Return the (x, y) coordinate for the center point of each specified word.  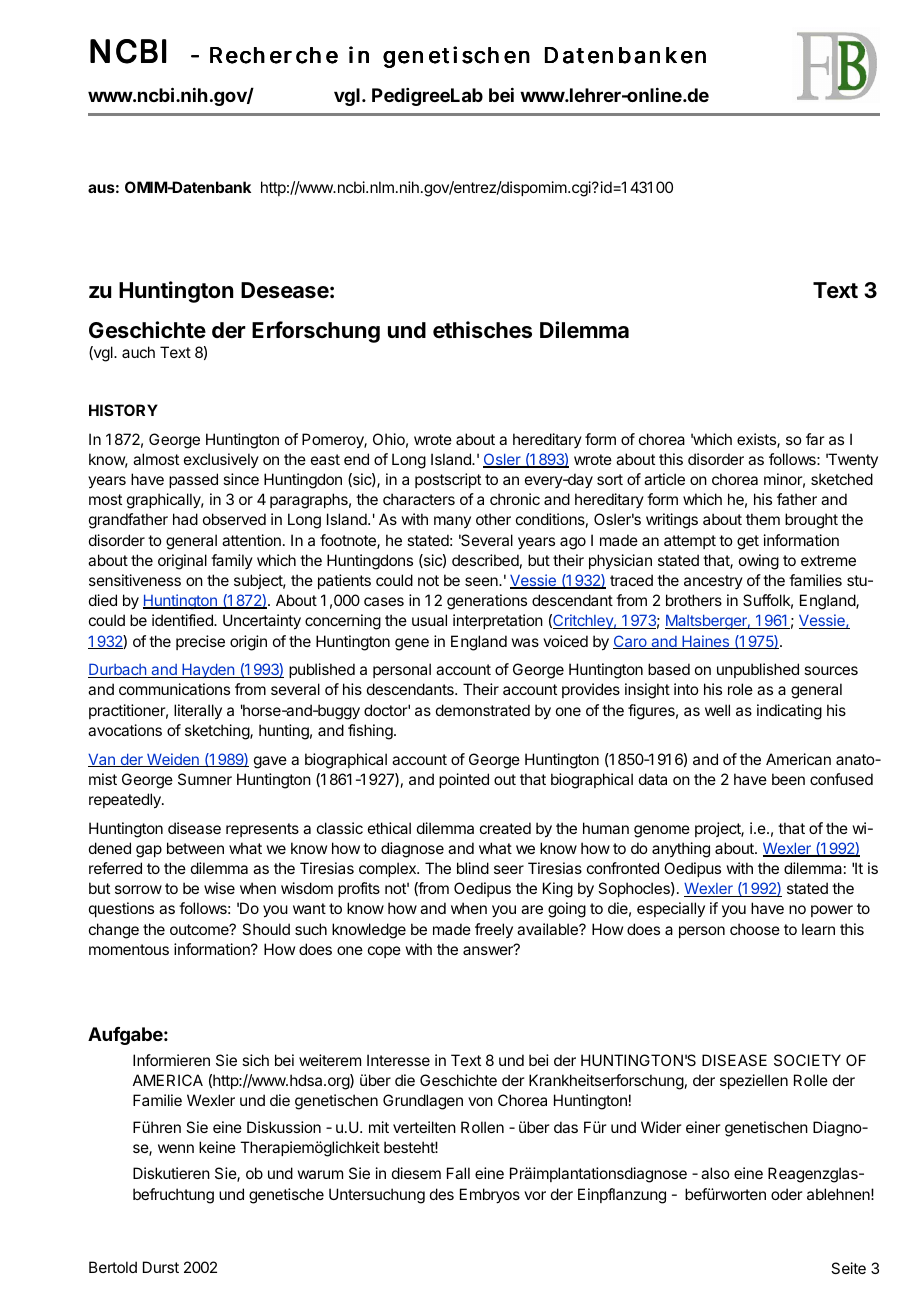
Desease (285, 290)
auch (138, 352)
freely (494, 930)
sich (255, 1060)
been (788, 779)
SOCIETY (807, 1060)
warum (320, 1174)
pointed (464, 780)
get (748, 542)
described (485, 560)
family (232, 561)
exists (757, 440)
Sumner (205, 779)
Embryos (490, 1196)
